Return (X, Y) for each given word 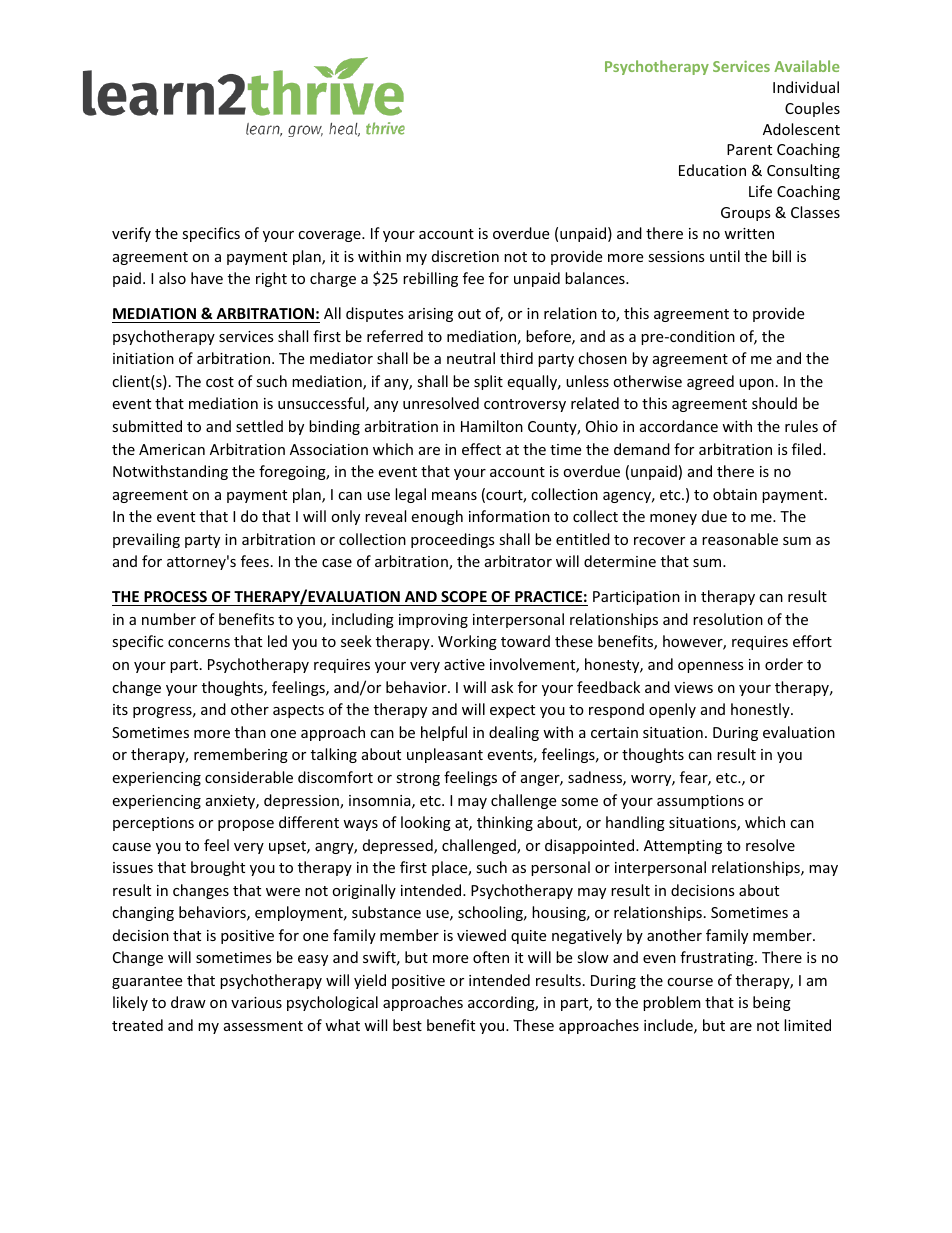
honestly (761, 710)
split (488, 382)
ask (502, 687)
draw (188, 1002)
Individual (806, 87)
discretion (465, 256)
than (250, 732)
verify (131, 234)
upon (756, 384)
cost (220, 382)
